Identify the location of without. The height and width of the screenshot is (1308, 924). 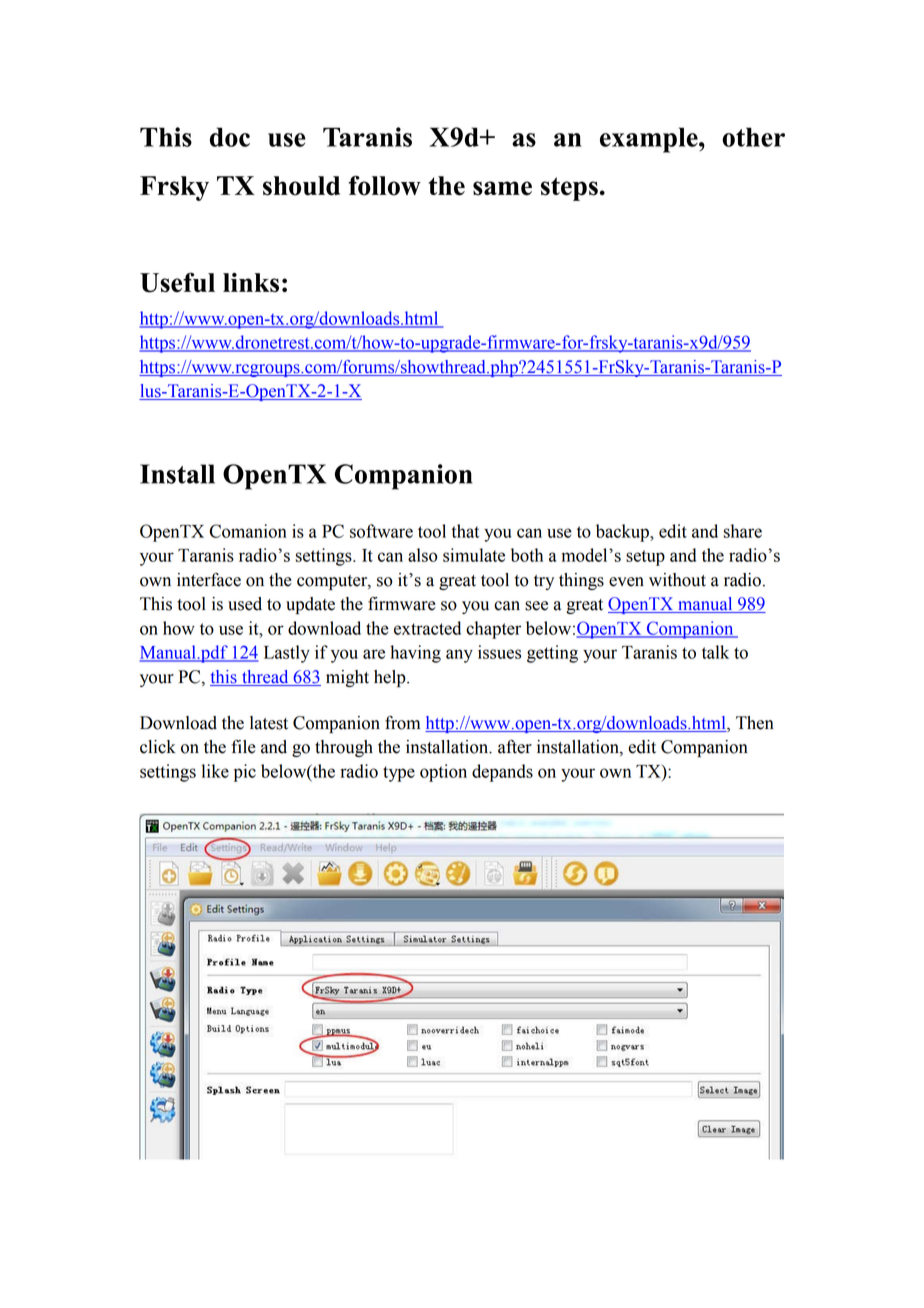
(677, 580).
